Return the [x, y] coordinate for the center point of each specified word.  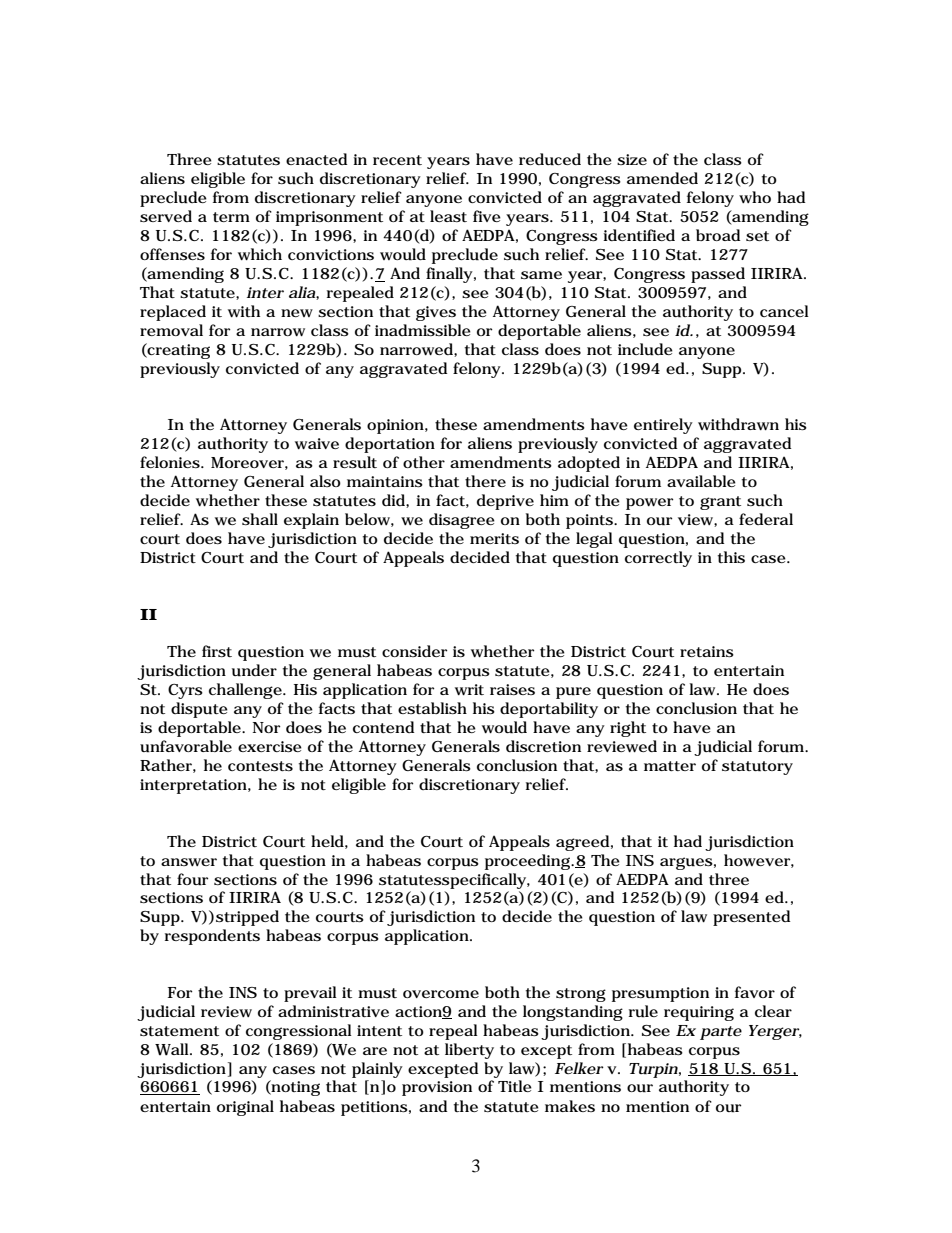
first [217, 651]
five [487, 216]
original [245, 1108]
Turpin [655, 1070]
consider [414, 651]
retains [707, 651]
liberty [469, 1051]
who [755, 197]
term [231, 217]
